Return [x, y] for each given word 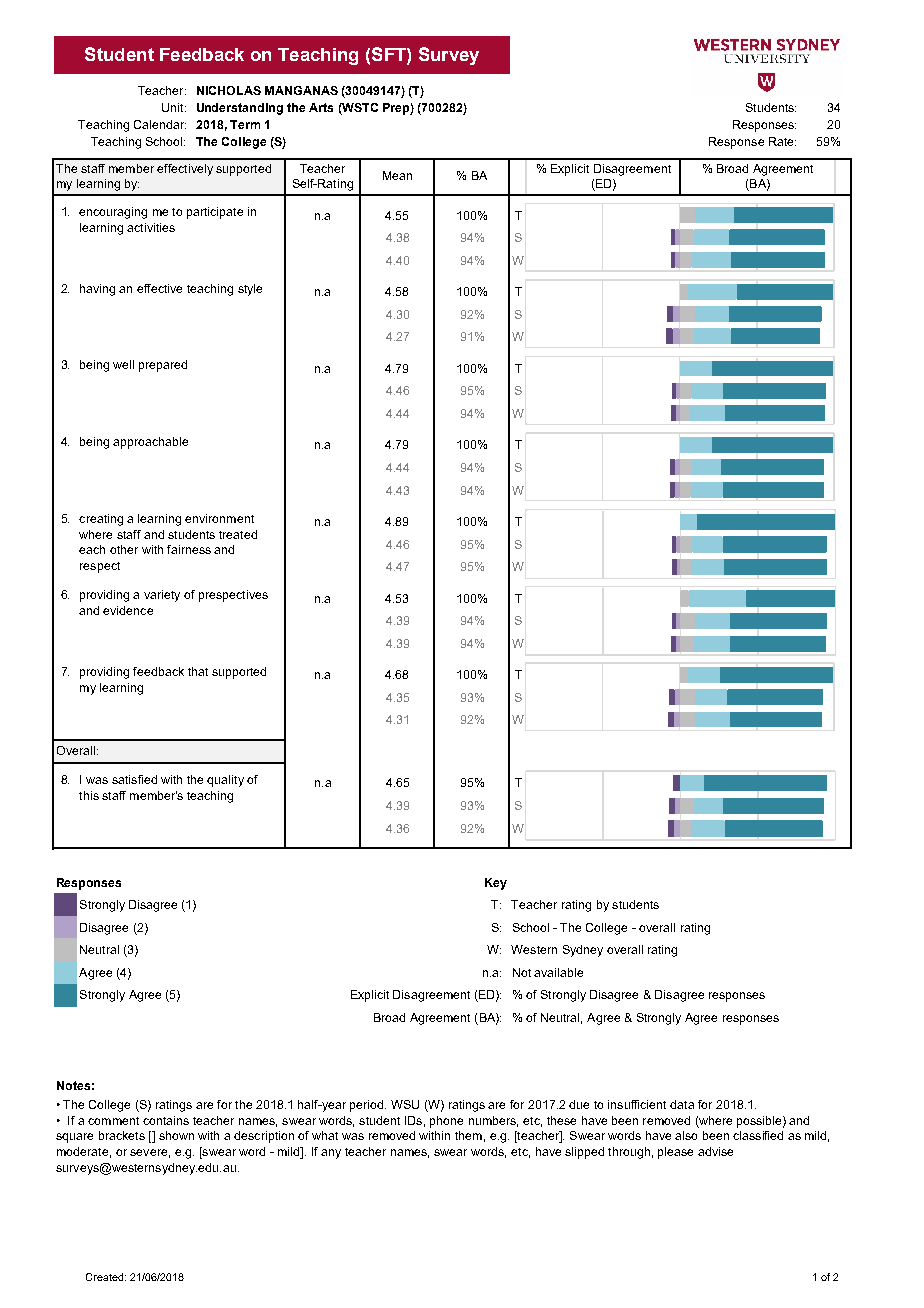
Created [104, 1277]
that [198, 671]
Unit [174, 107]
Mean [397, 175]
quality [225, 781]
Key [496, 884]
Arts [321, 107]
